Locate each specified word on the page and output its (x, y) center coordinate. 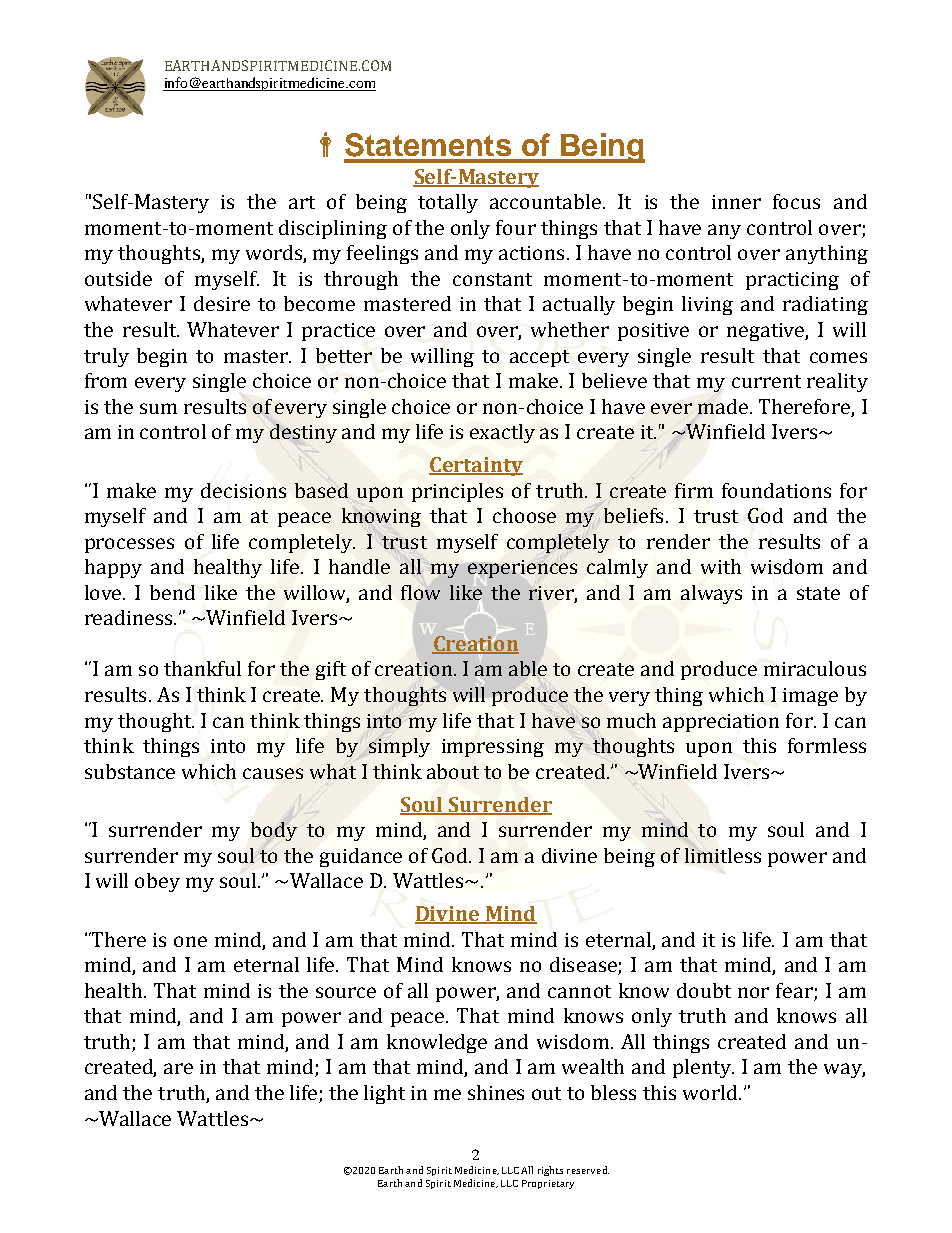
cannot (579, 991)
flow (420, 592)
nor (753, 992)
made (724, 407)
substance (130, 771)
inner (736, 202)
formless (827, 745)
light (384, 1094)
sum (158, 408)
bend (172, 592)
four (516, 227)
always (711, 594)
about (453, 771)
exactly (502, 433)
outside (118, 278)
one (190, 941)
